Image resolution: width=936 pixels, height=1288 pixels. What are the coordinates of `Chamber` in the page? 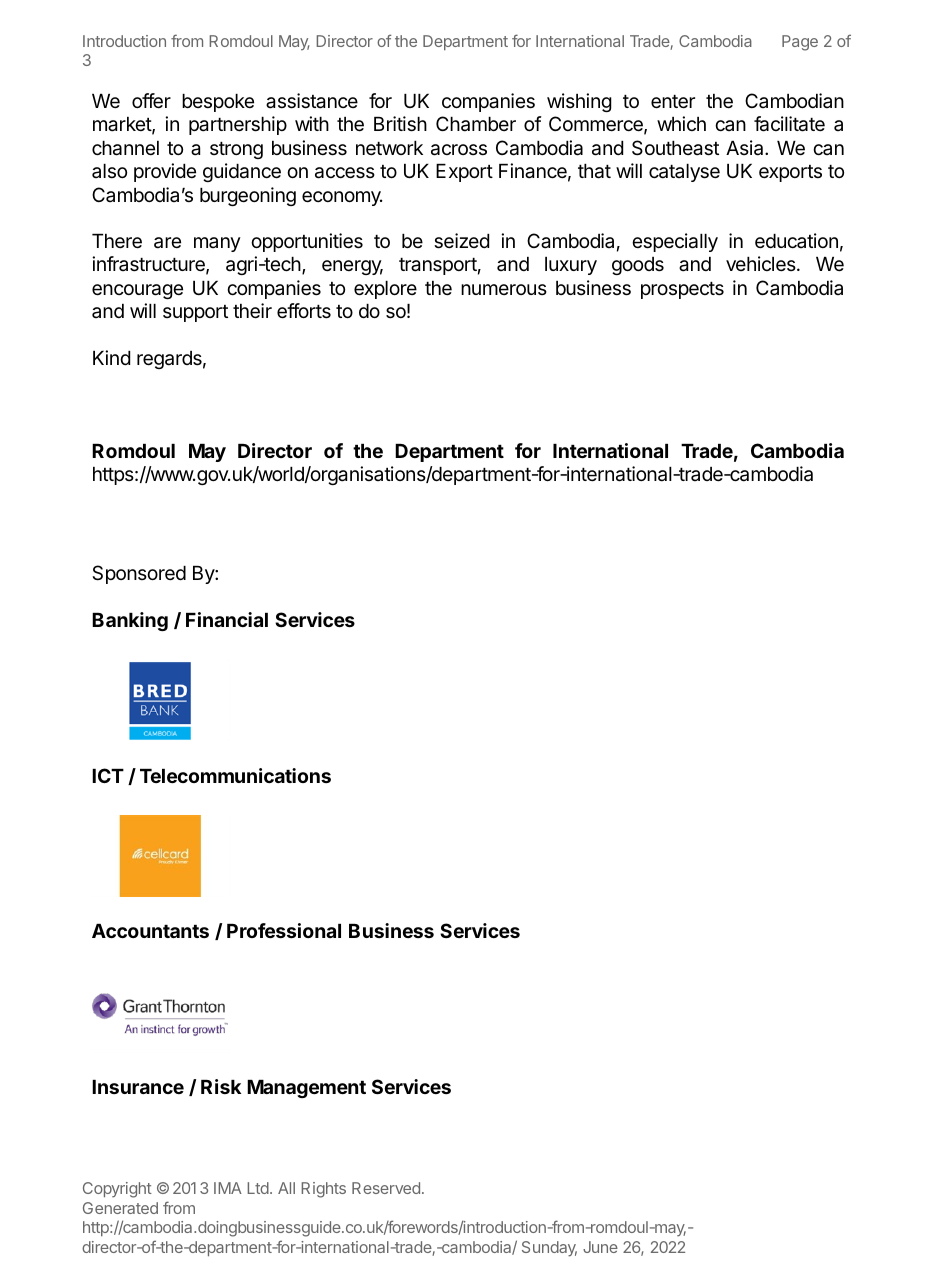 It's located at (476, 124).
